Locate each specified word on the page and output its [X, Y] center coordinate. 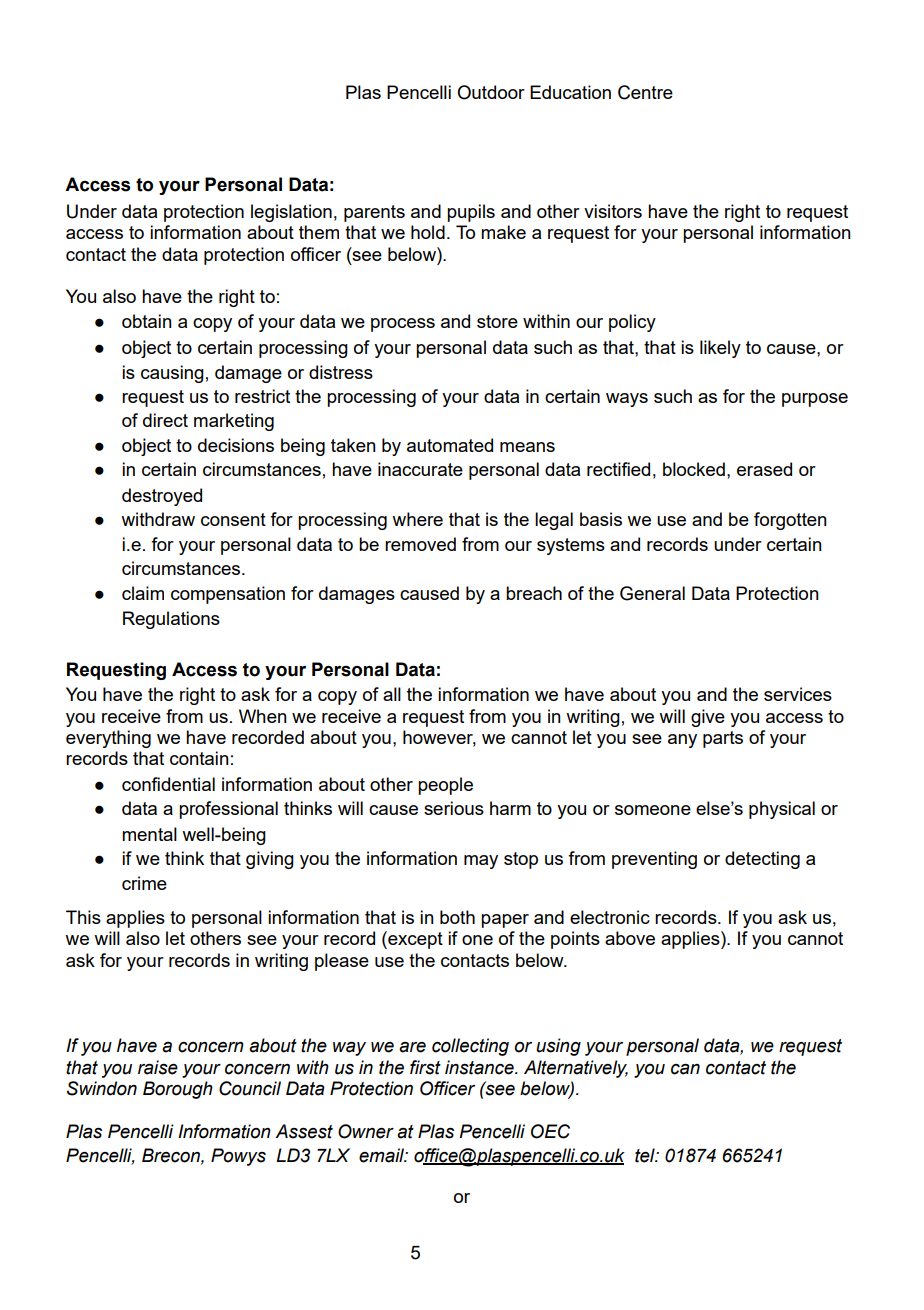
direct [165, 420]
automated [450, 445]
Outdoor [491, 92]
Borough [178, 1090]
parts [723, 739]
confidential [168, 784]
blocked [694, 469]
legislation [291, 213]
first [425, 1067]
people [445, 786]
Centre [645, 92]
